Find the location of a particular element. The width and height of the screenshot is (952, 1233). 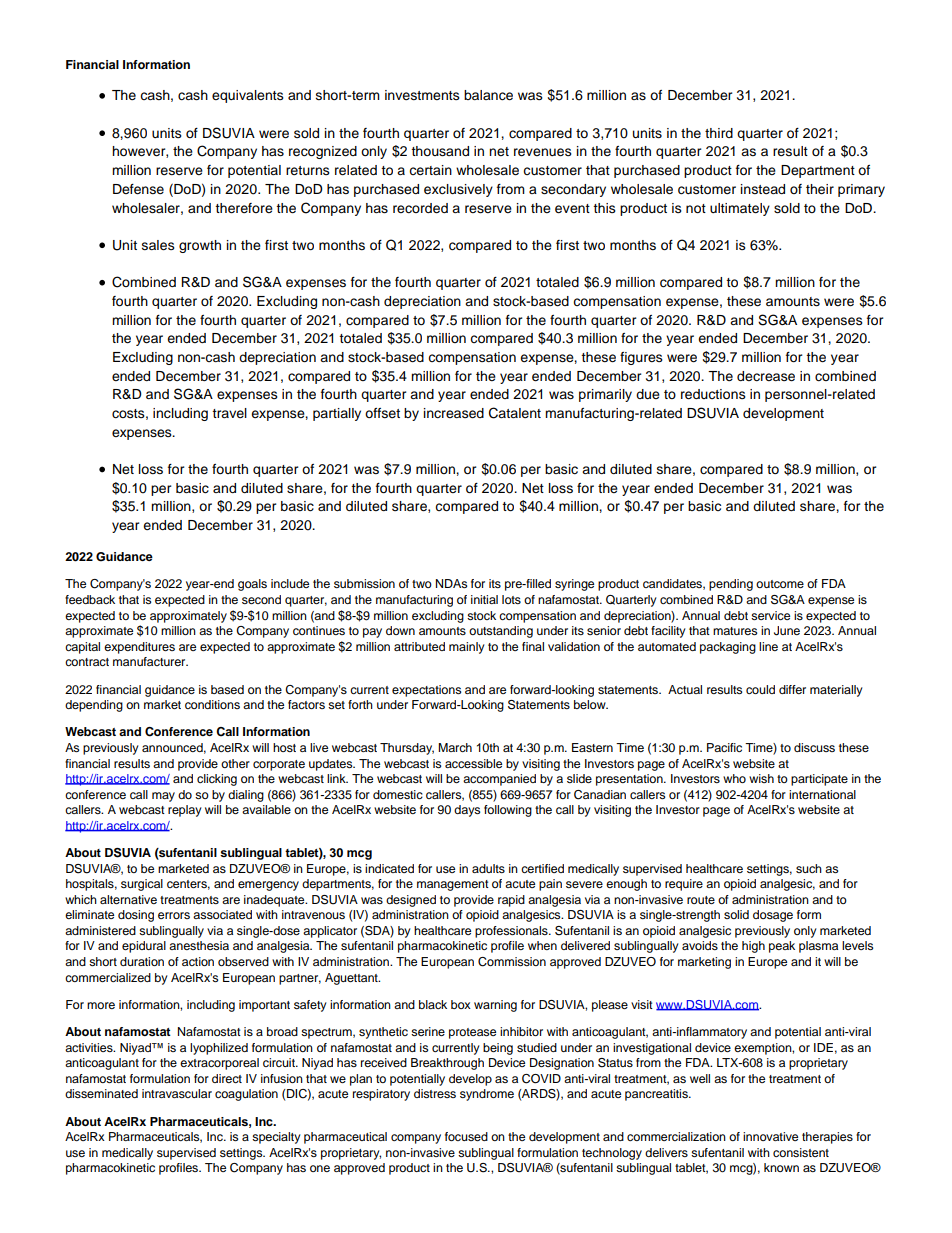

thousand is located at coordinates (440, 151).
